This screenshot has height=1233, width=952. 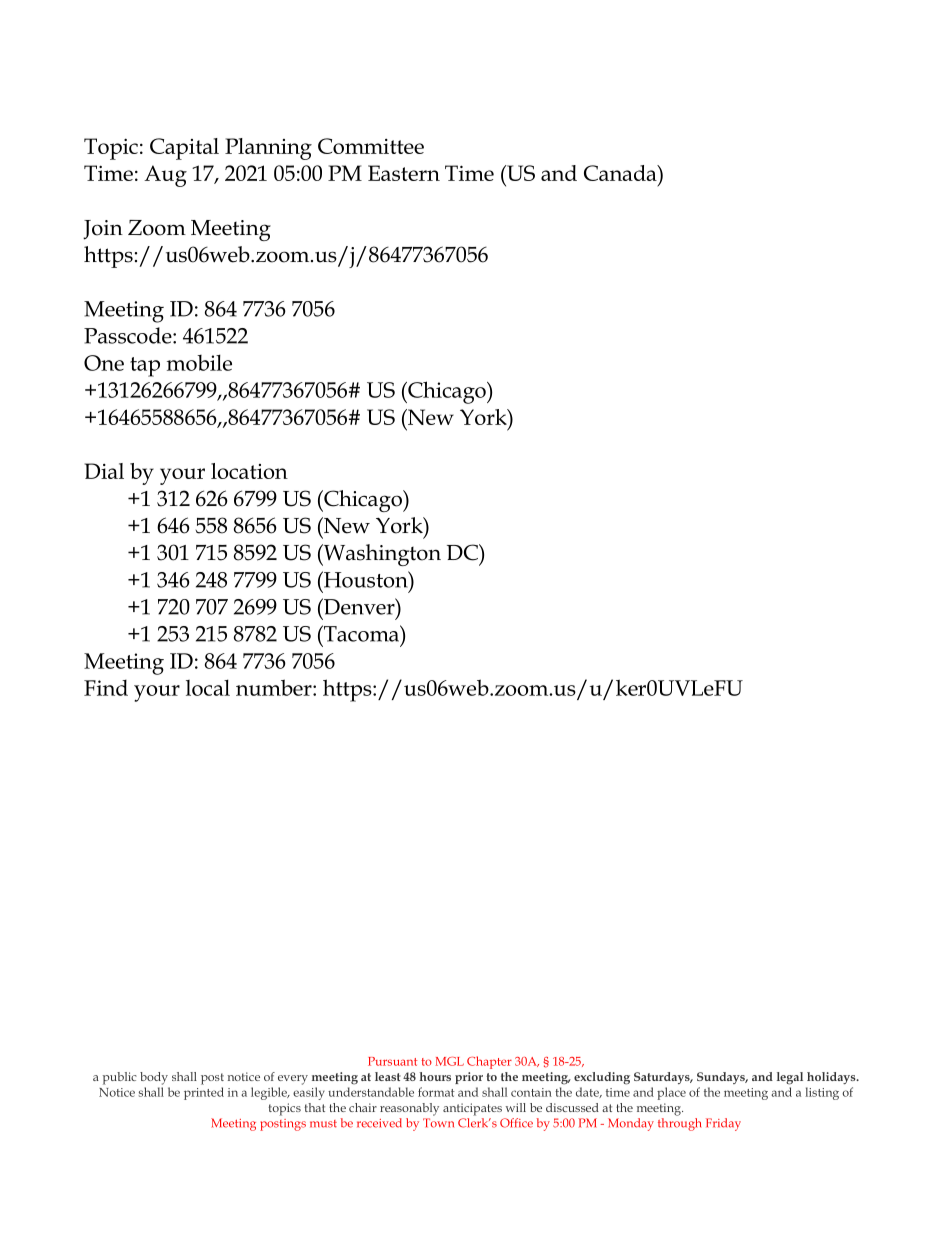 What do you see at coordinates (359, 606) in the screenshot?
I see `Denver` at bounding box center [359, 606].
